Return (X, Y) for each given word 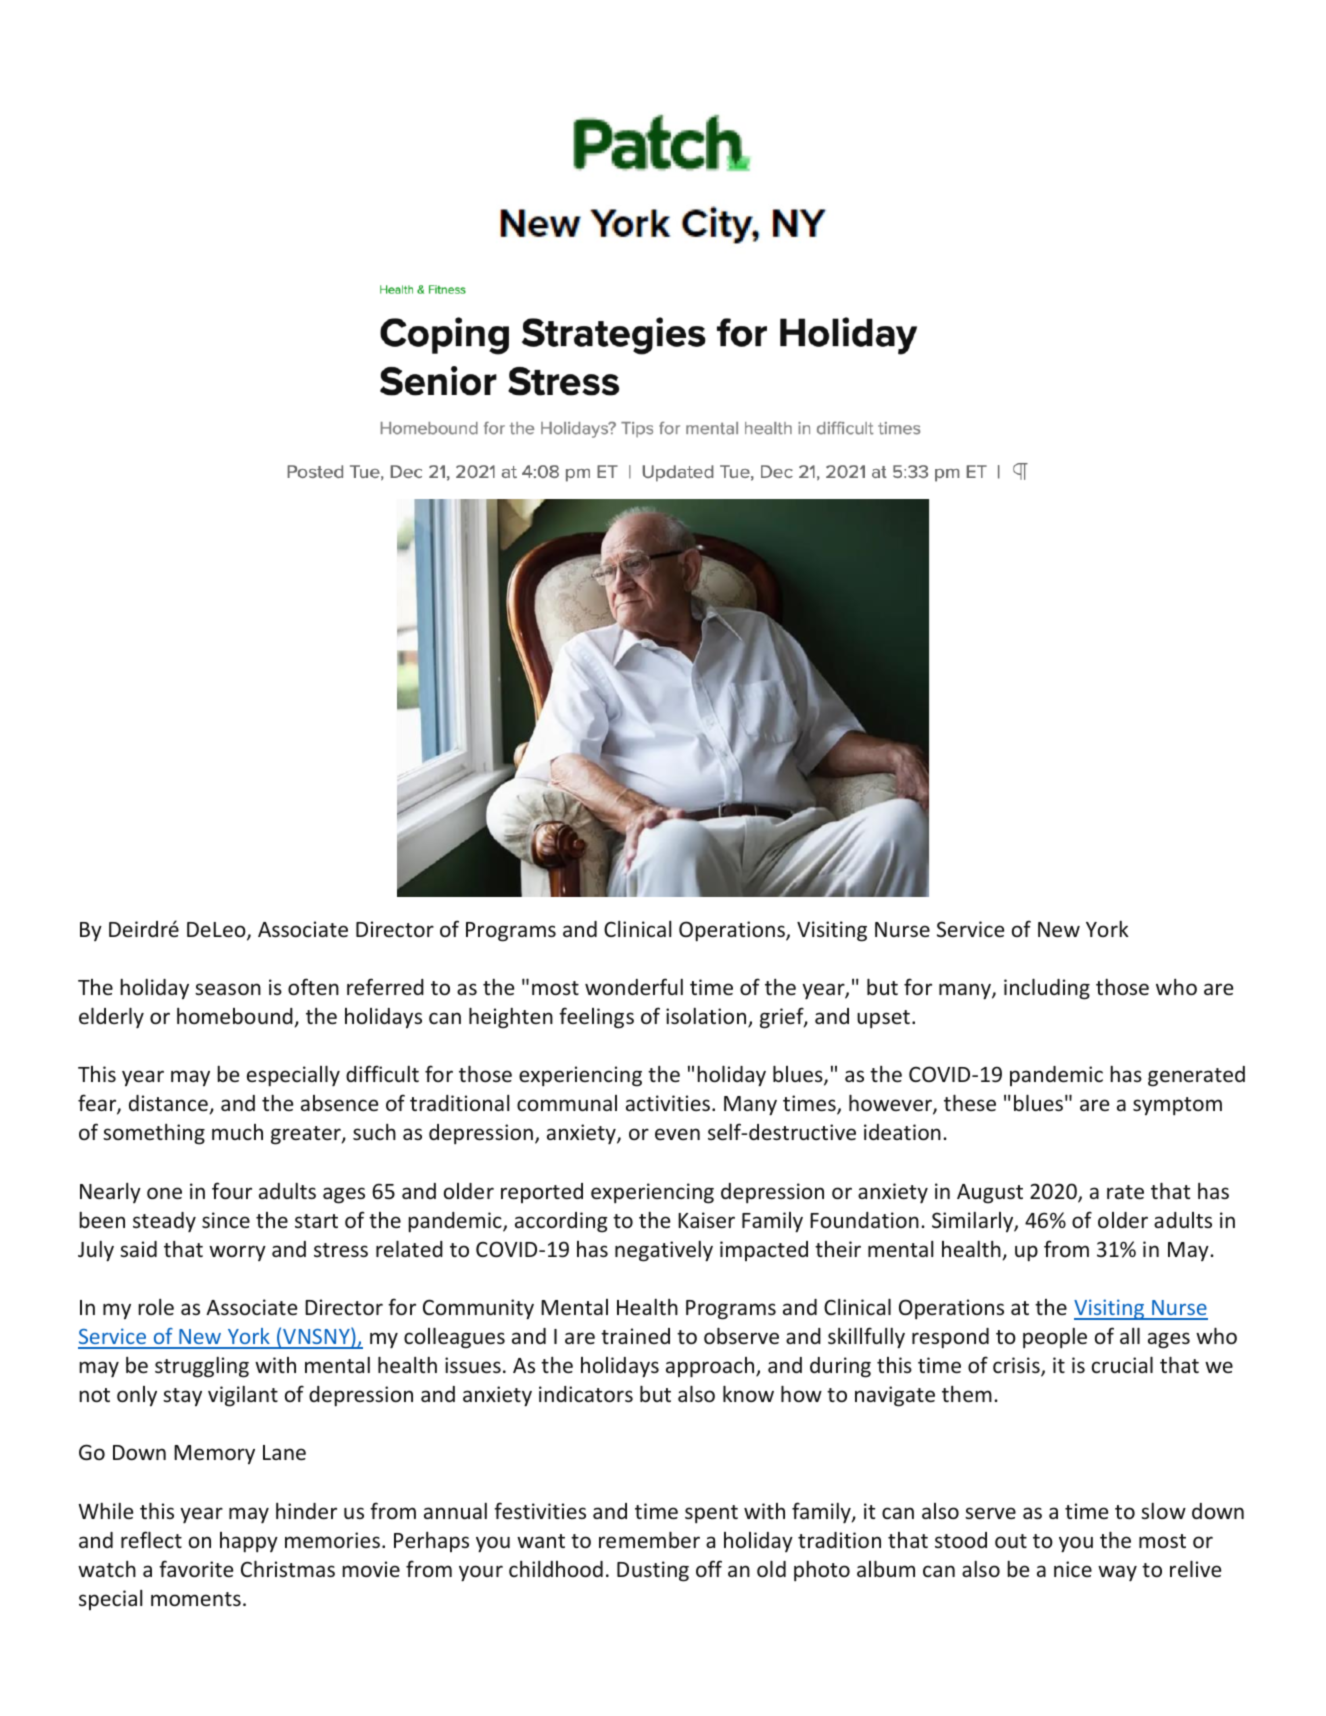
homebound (235, 1016)
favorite (196, 1568)
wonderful (634, 986)
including (1047, 989)
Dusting (653, 1571)
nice (1073, 1569)
